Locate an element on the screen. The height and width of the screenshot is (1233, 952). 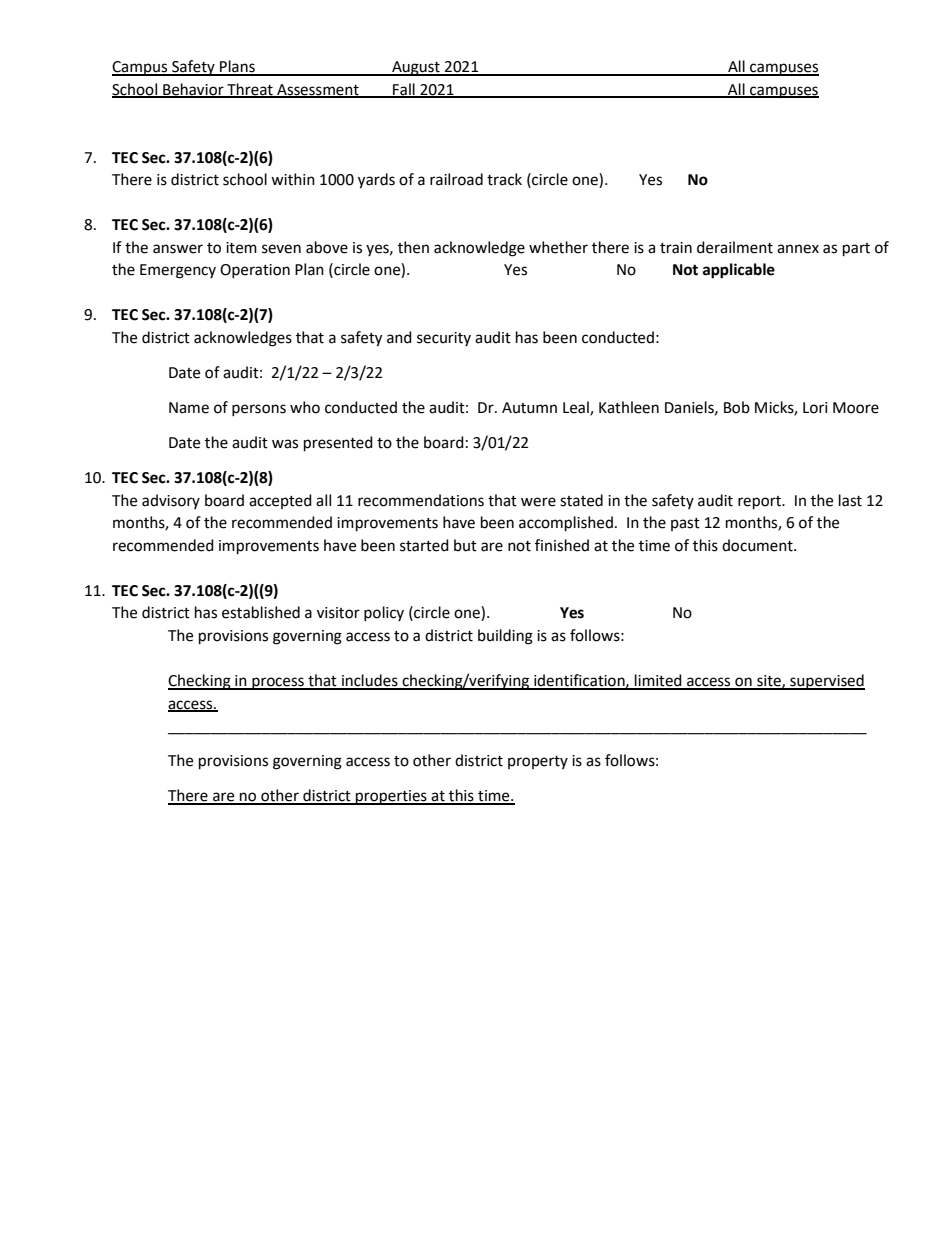
annex is located at coordinates (798, 249).
